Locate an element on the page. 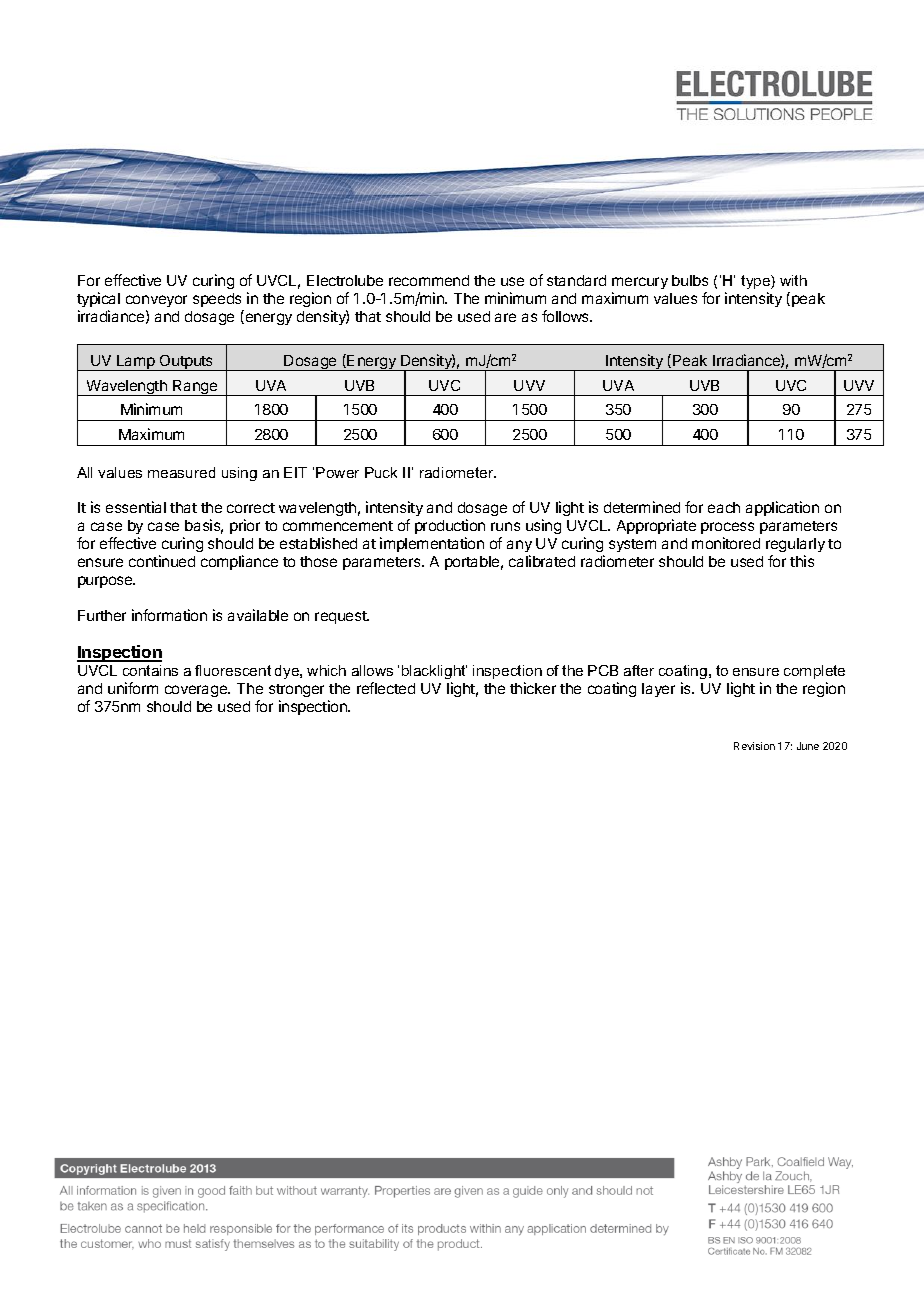 The image size is (924, 1308). request is located at coordinates (342, 617).
